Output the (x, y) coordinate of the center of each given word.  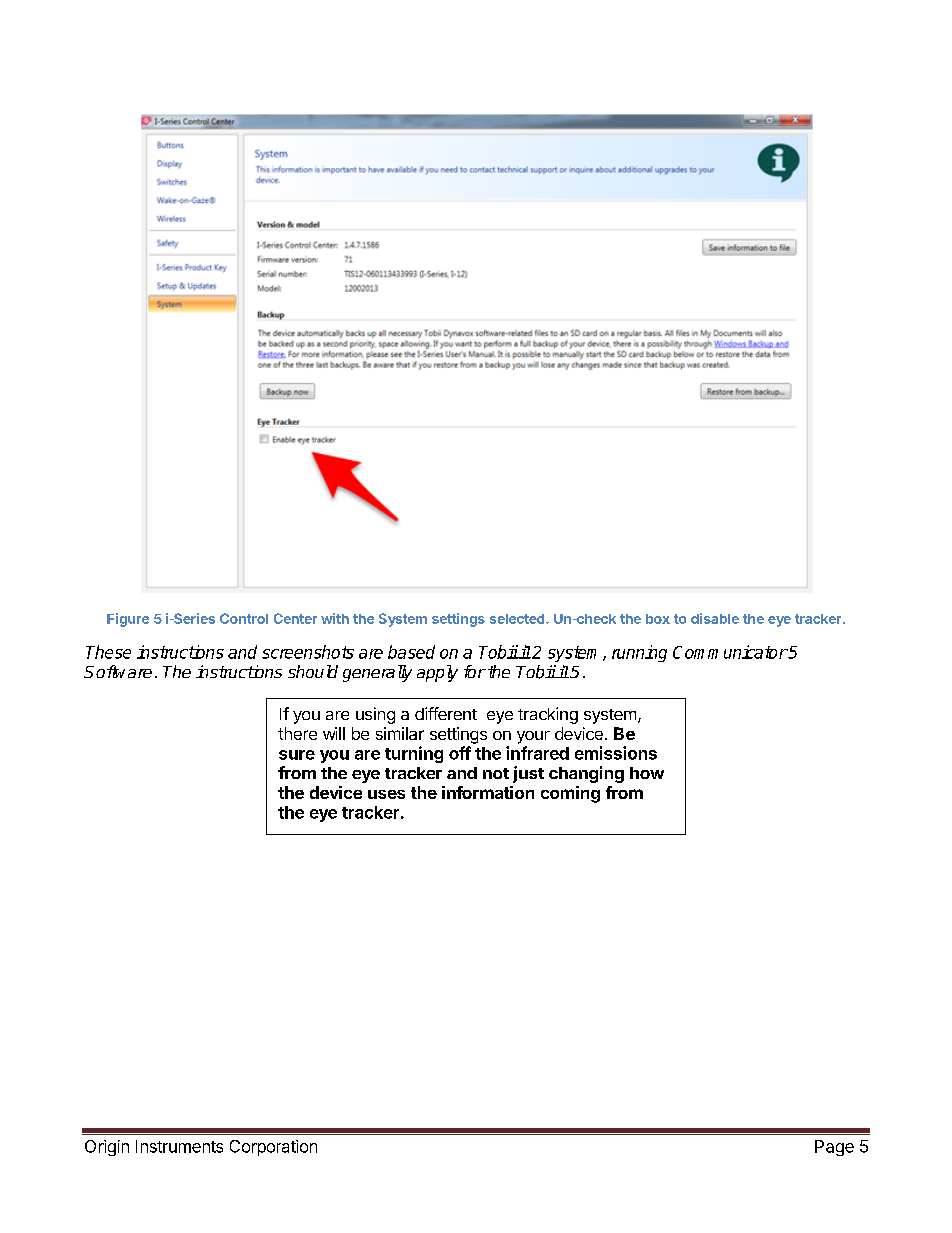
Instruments (179, 1146)
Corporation (273, 1148)
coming (570, 794)
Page (834, 1148)
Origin (107, 1148)
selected (518, 619)
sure (297, 755)
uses (386, 794)
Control (244, 618)
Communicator (730, 652)
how (647, 773)
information (488, 792)
